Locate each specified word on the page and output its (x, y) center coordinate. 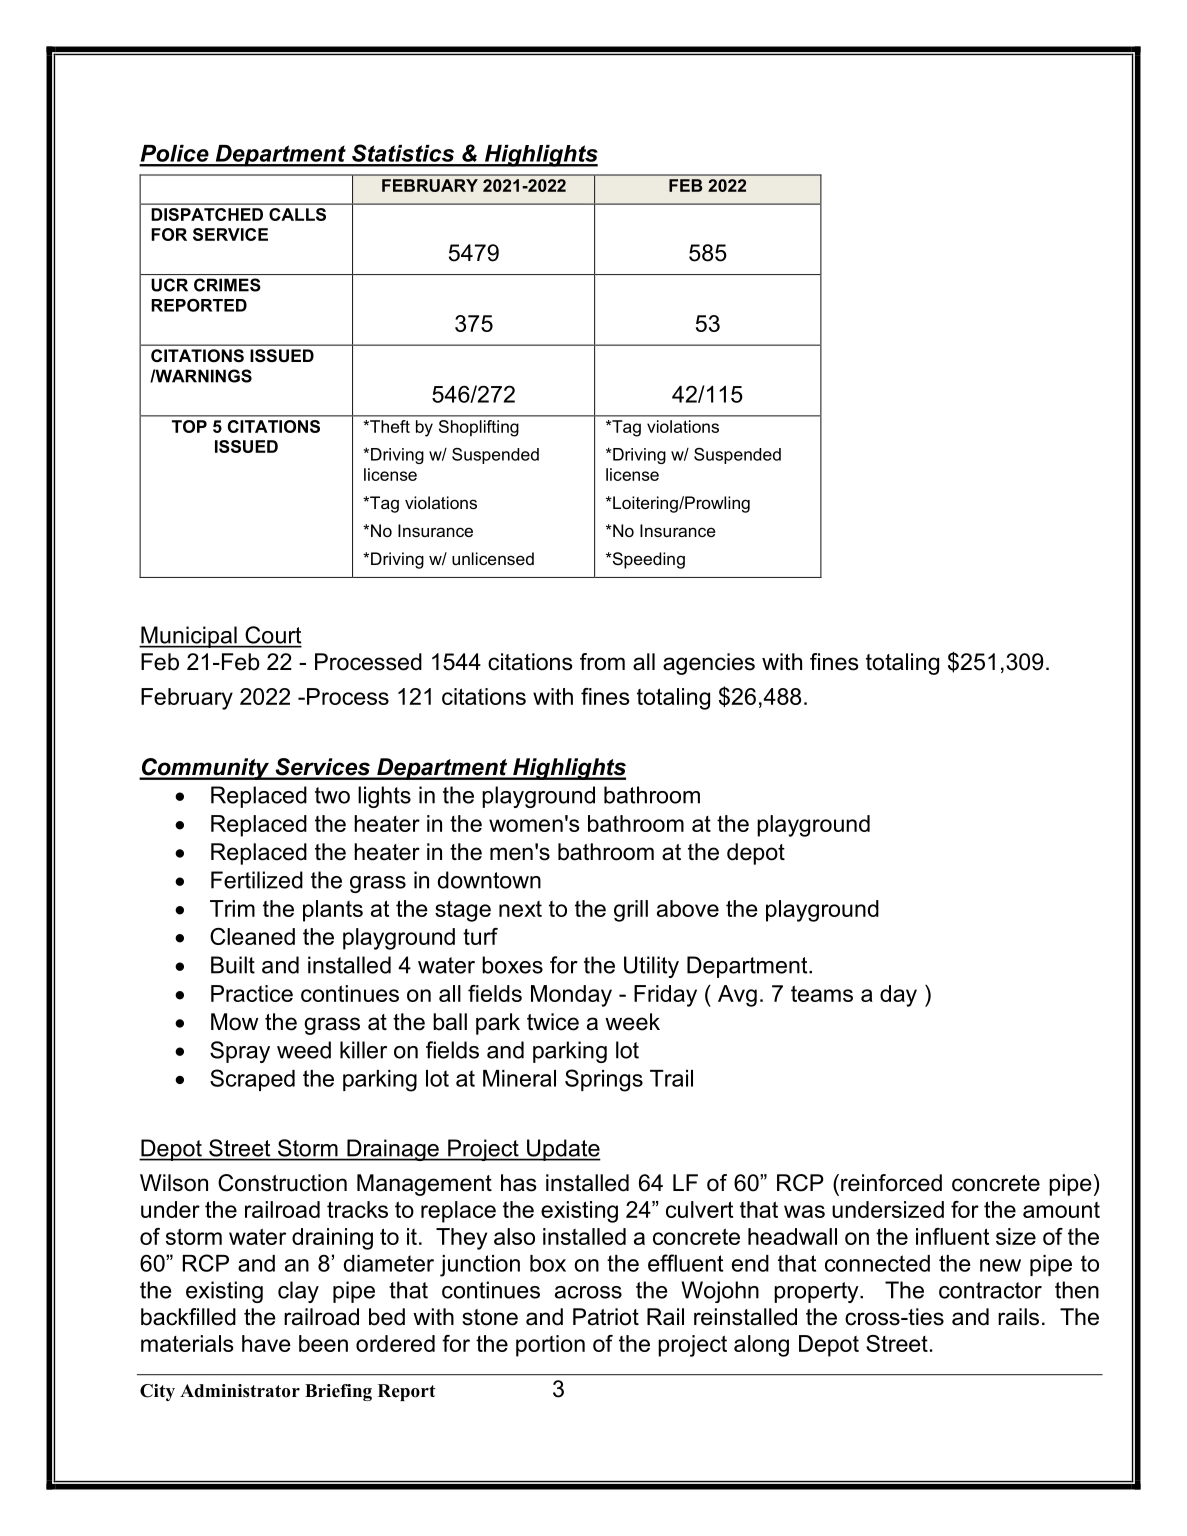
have (266, 1343)
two (332, 795)
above (688, 908)
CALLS (297, 214)
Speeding (647, 560)
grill (631, 911)
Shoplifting (478, 428)
